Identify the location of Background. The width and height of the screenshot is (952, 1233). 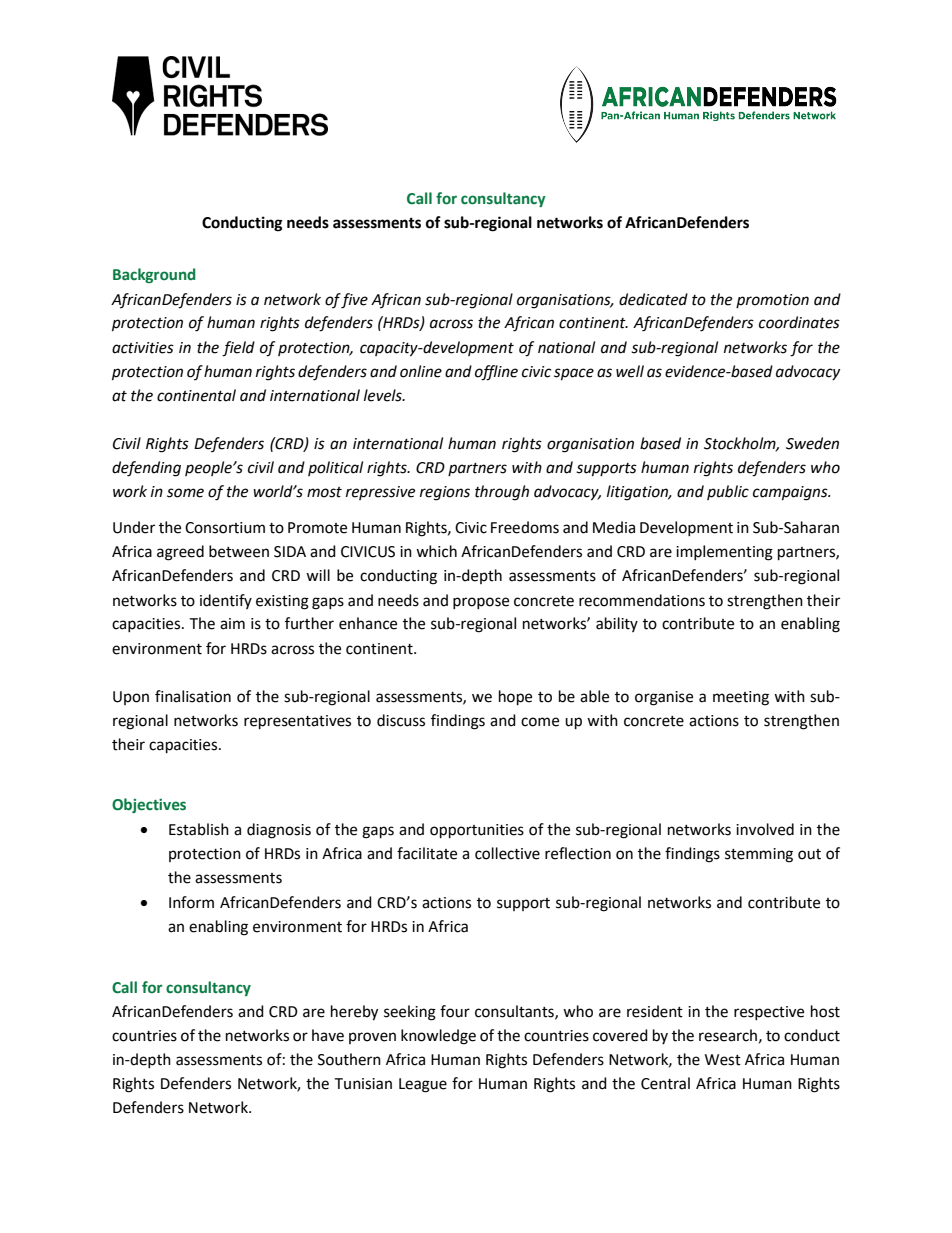
(154, 275).
